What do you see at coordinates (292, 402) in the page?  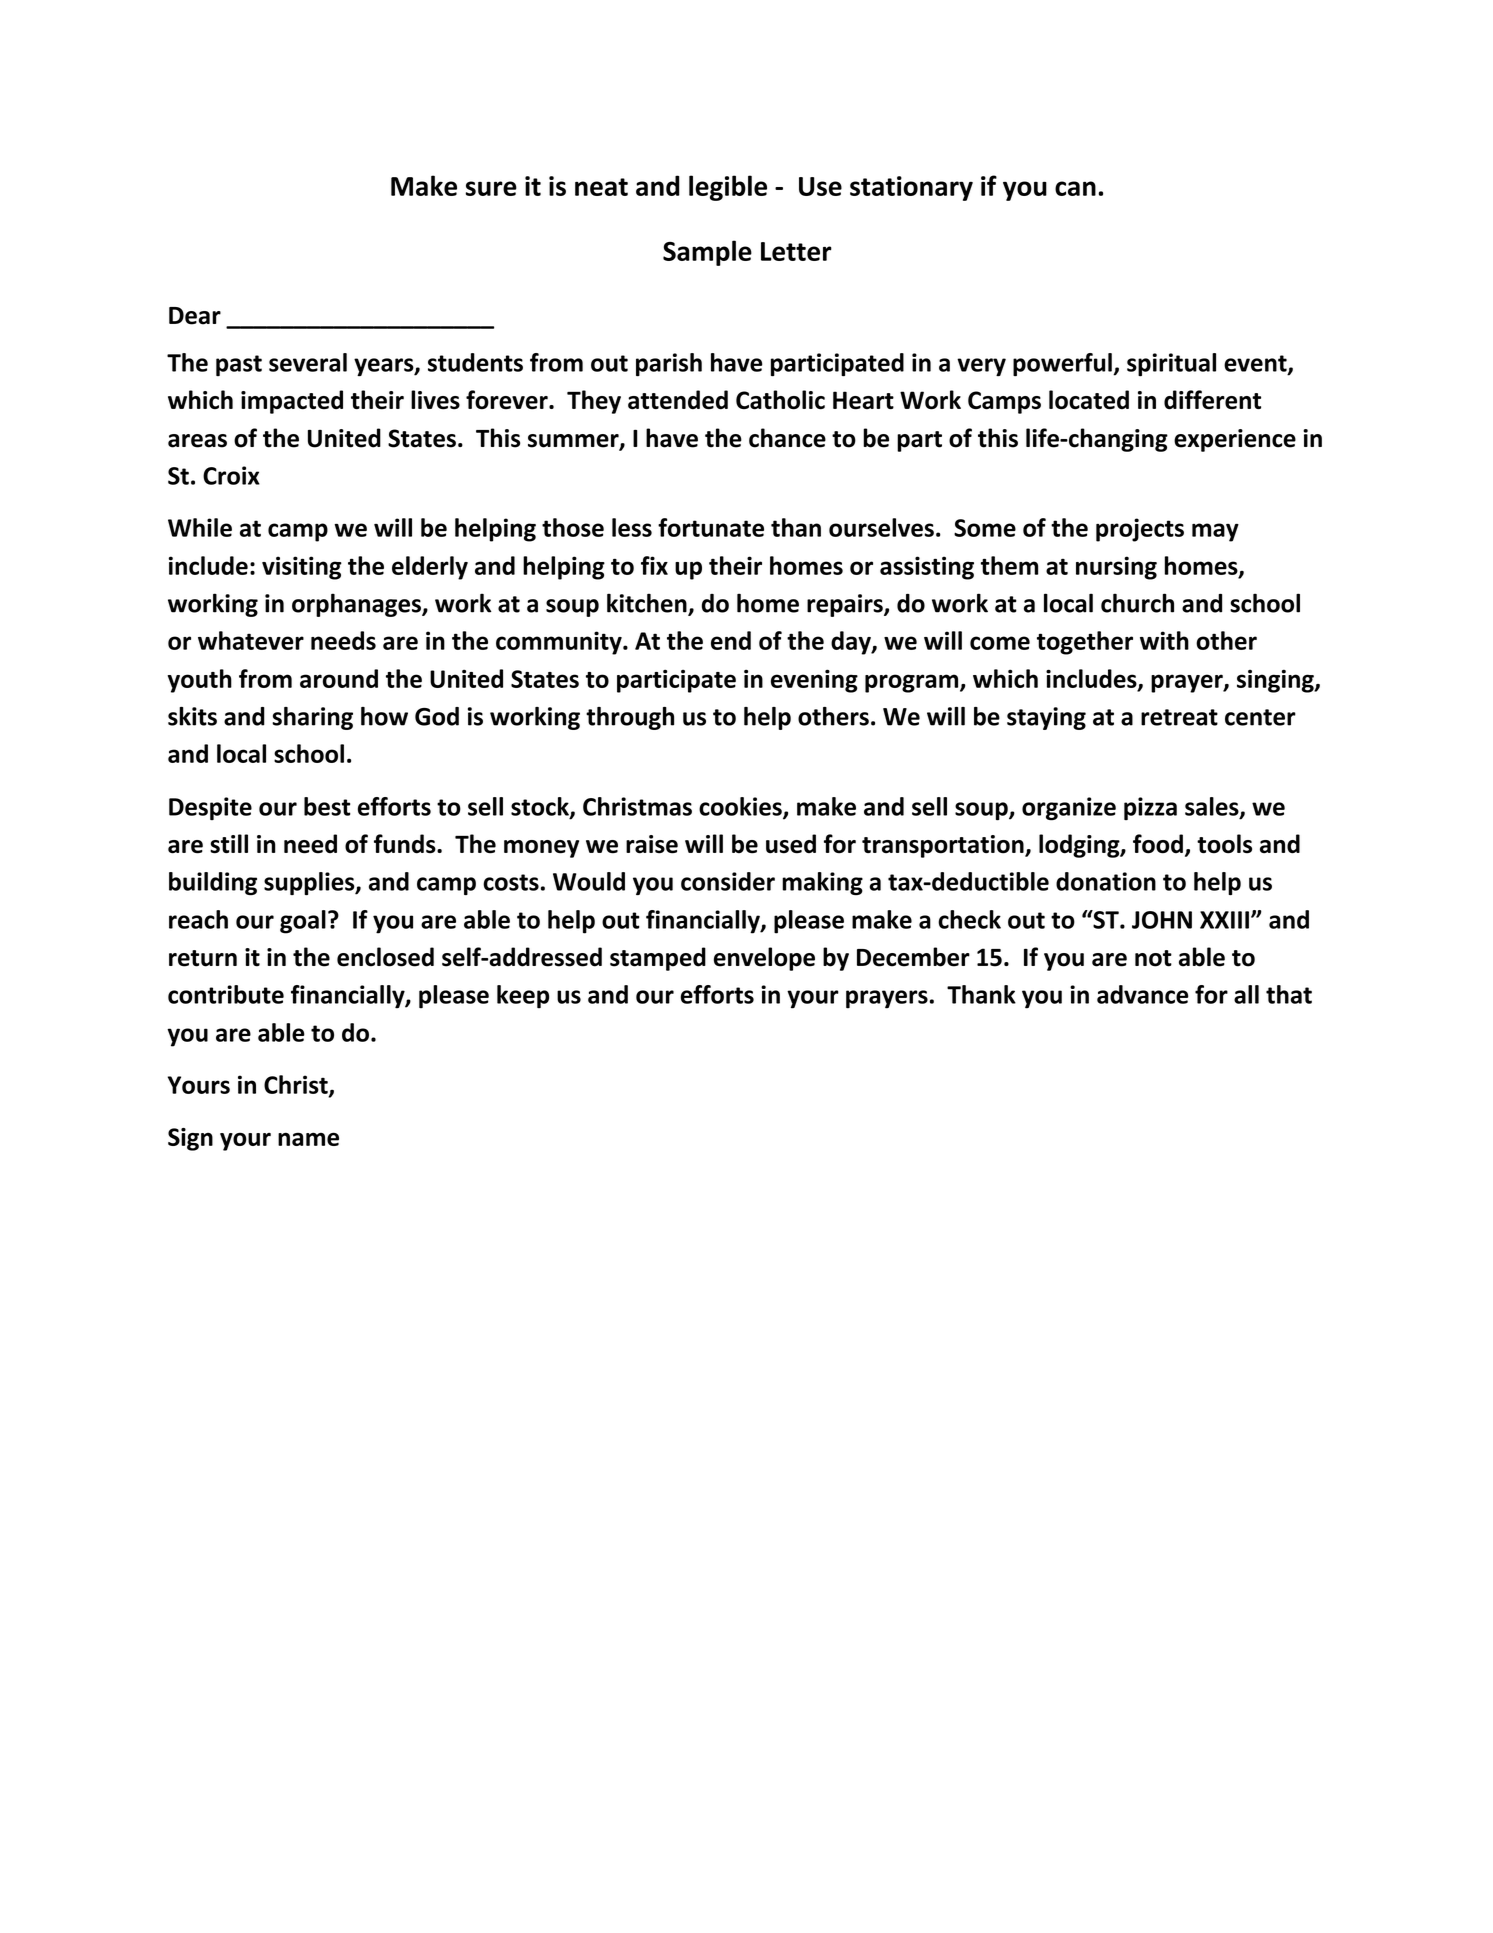 I see `impacted` at bounding box center [292, 402].
